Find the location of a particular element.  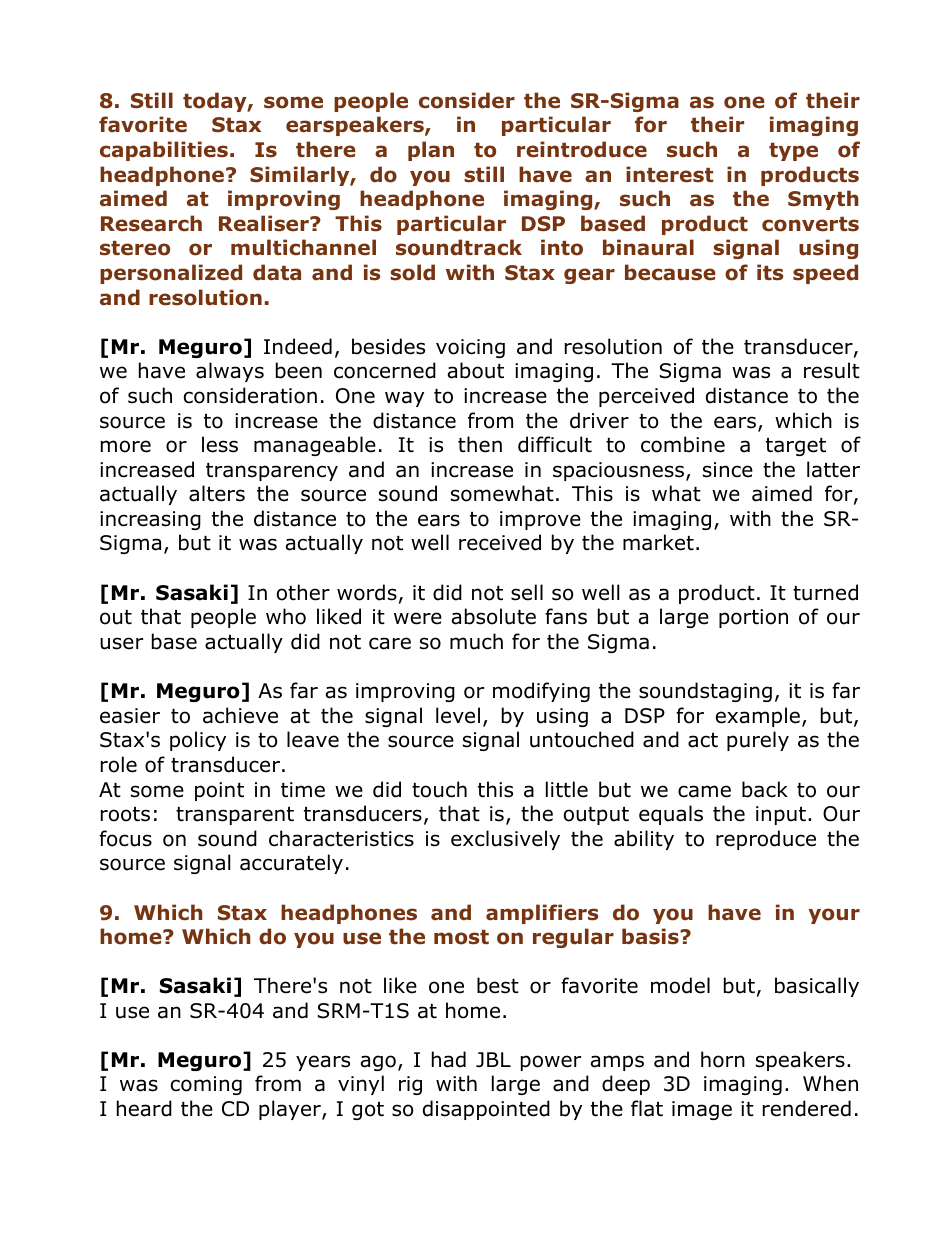

type is located at coordinates (793, 152).
